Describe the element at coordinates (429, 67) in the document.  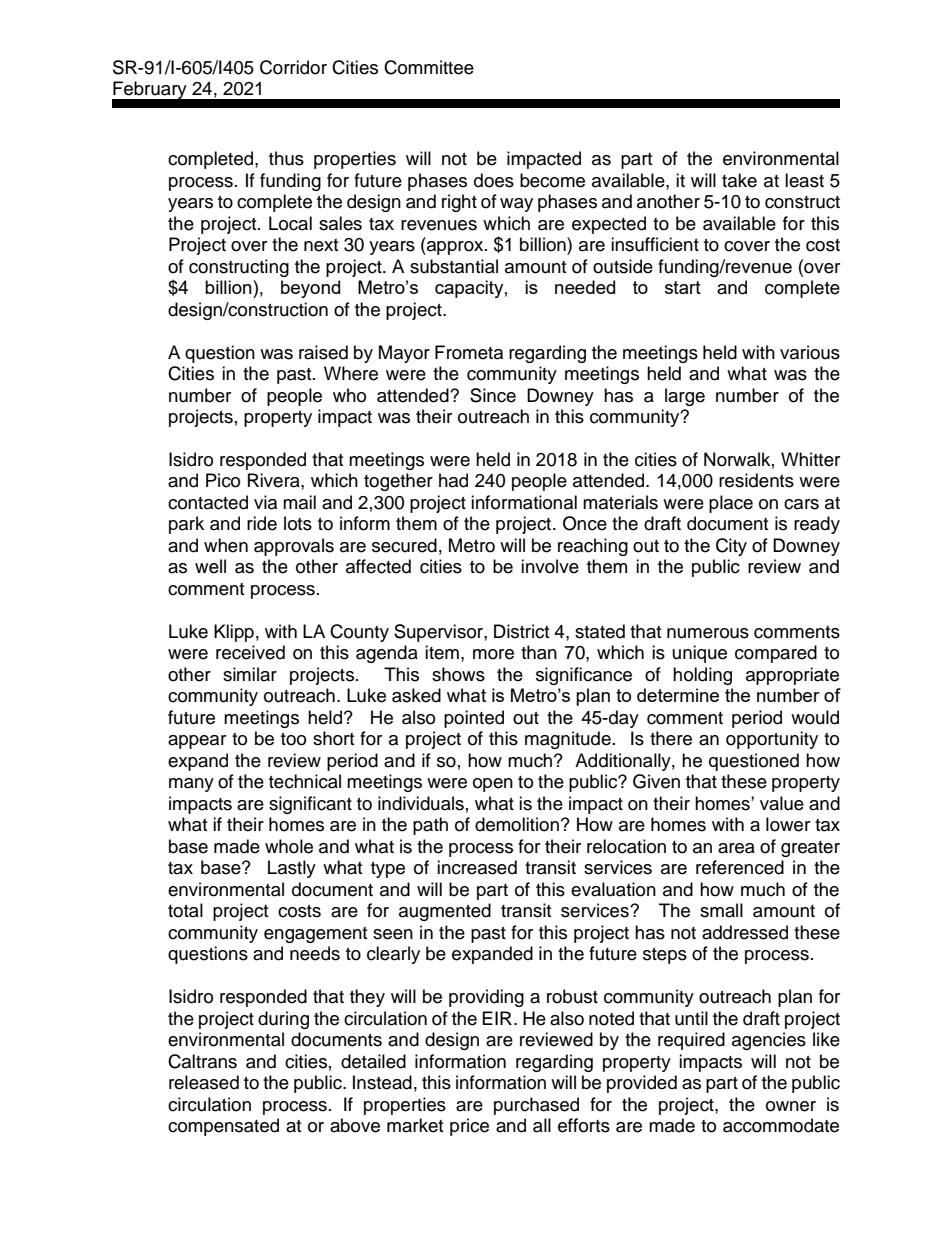
I see `Committee` at that location.
